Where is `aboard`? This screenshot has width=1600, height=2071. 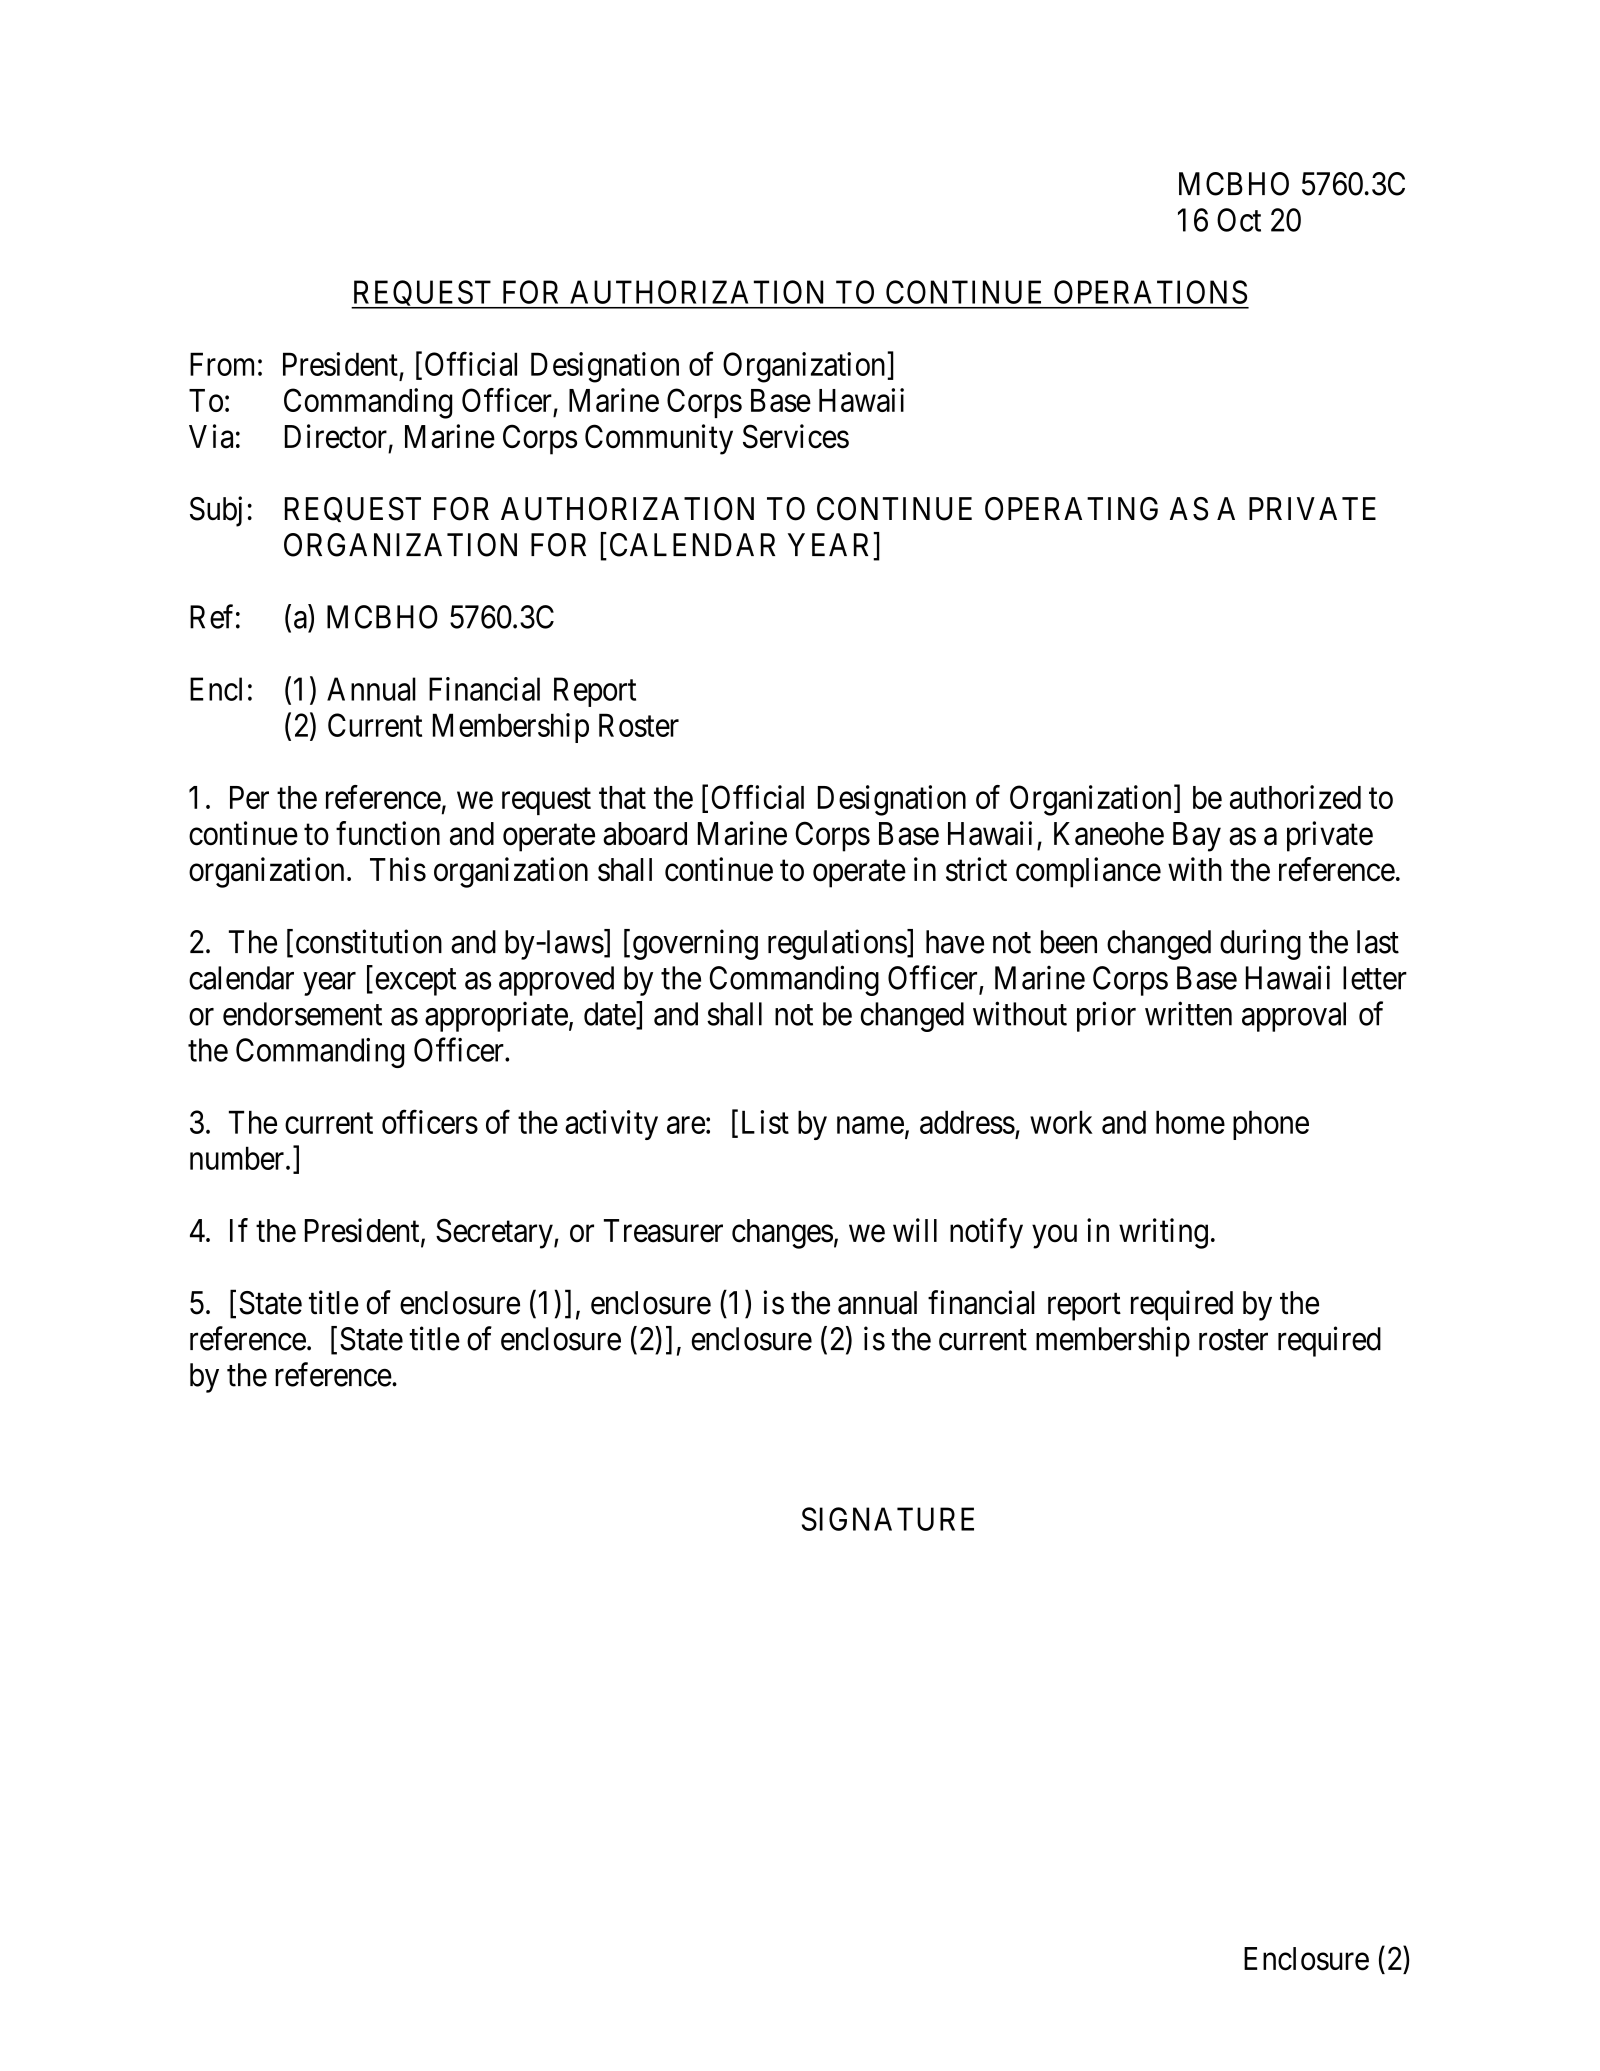 aboard is located at coordinates (645, 834).
